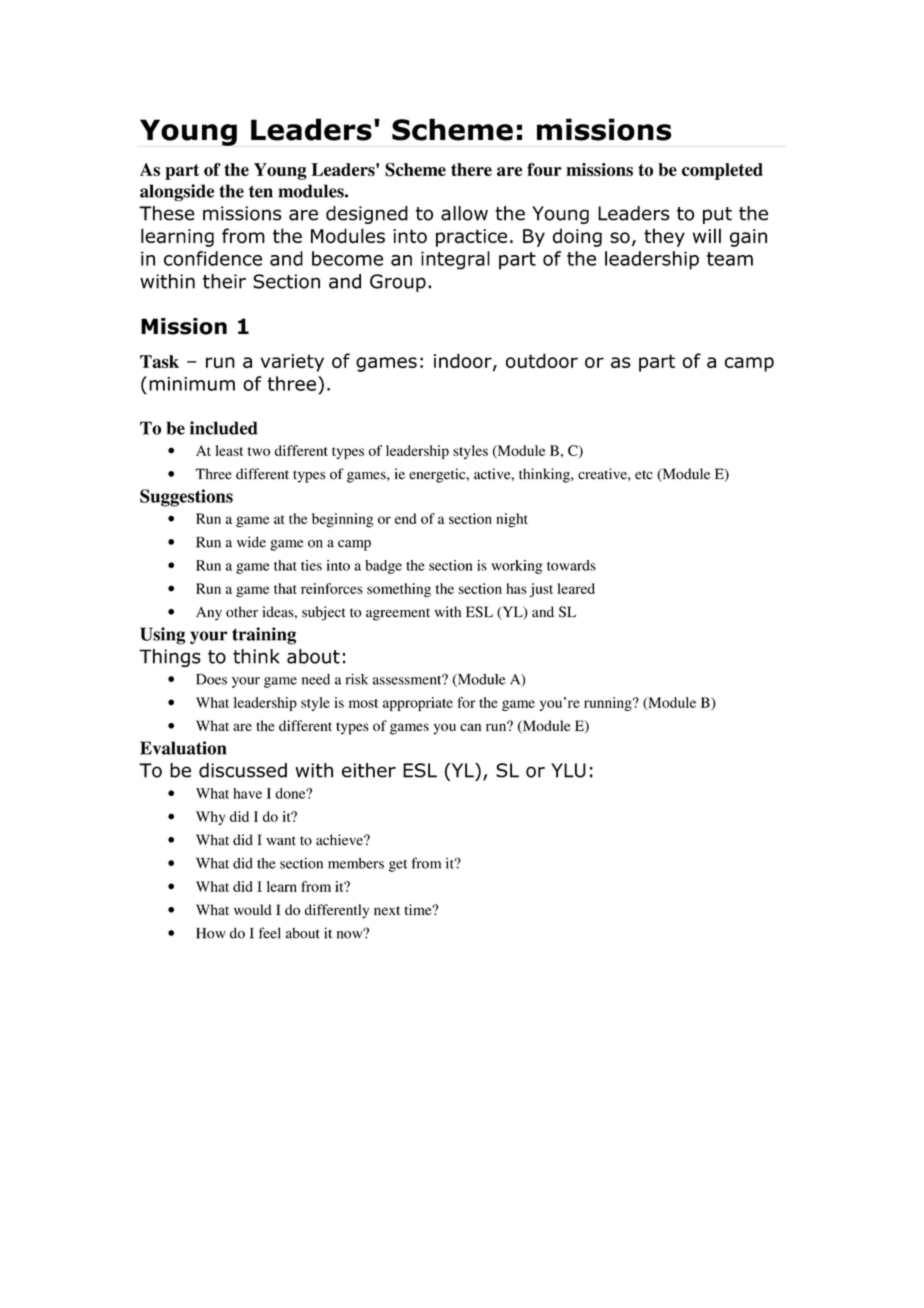 The image size is (924, 1308). I want to click on put, so click(717, 215).
